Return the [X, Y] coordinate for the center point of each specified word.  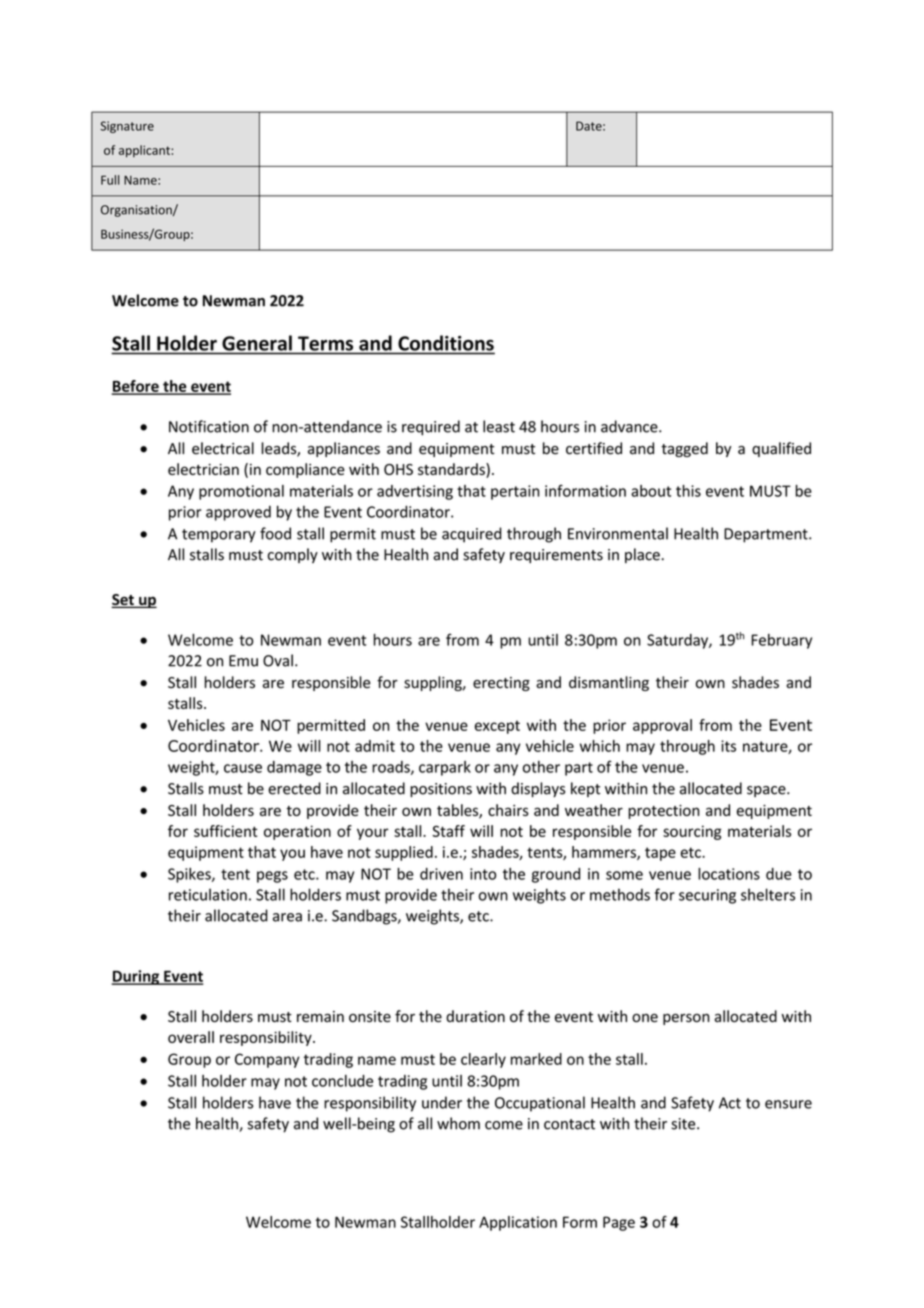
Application [518, 1223]
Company [267, 1060]
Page [619, 1223]
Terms [325, 343]
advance [630, 426]
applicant [145, 151]
